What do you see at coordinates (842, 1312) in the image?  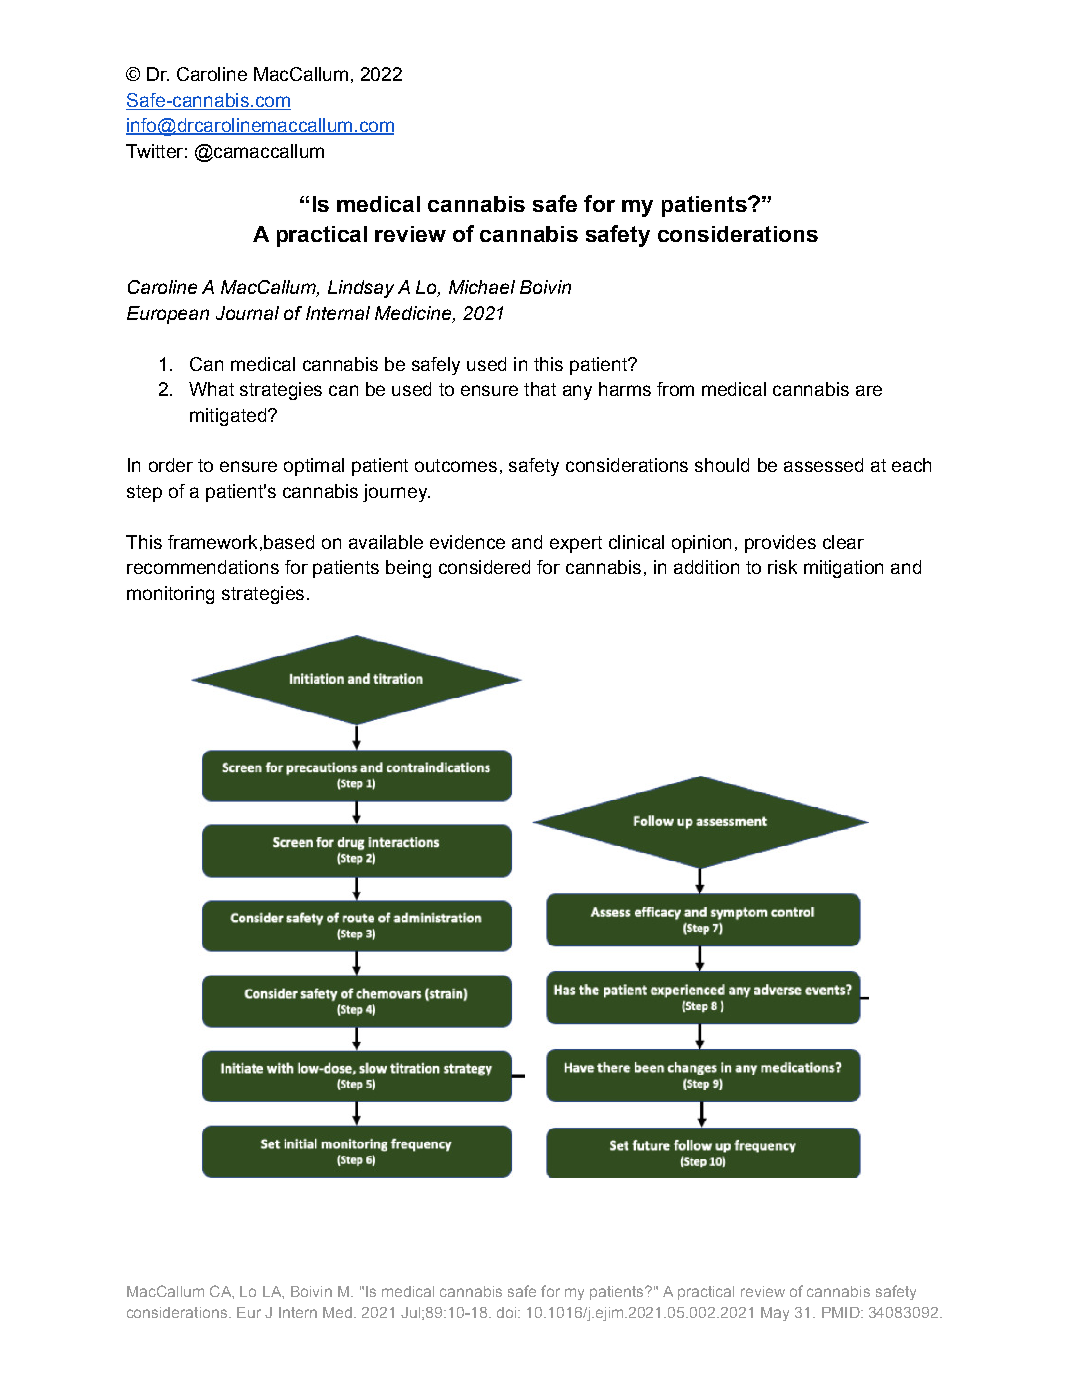 I see `PMID` at bounding box center [842, 1312].
